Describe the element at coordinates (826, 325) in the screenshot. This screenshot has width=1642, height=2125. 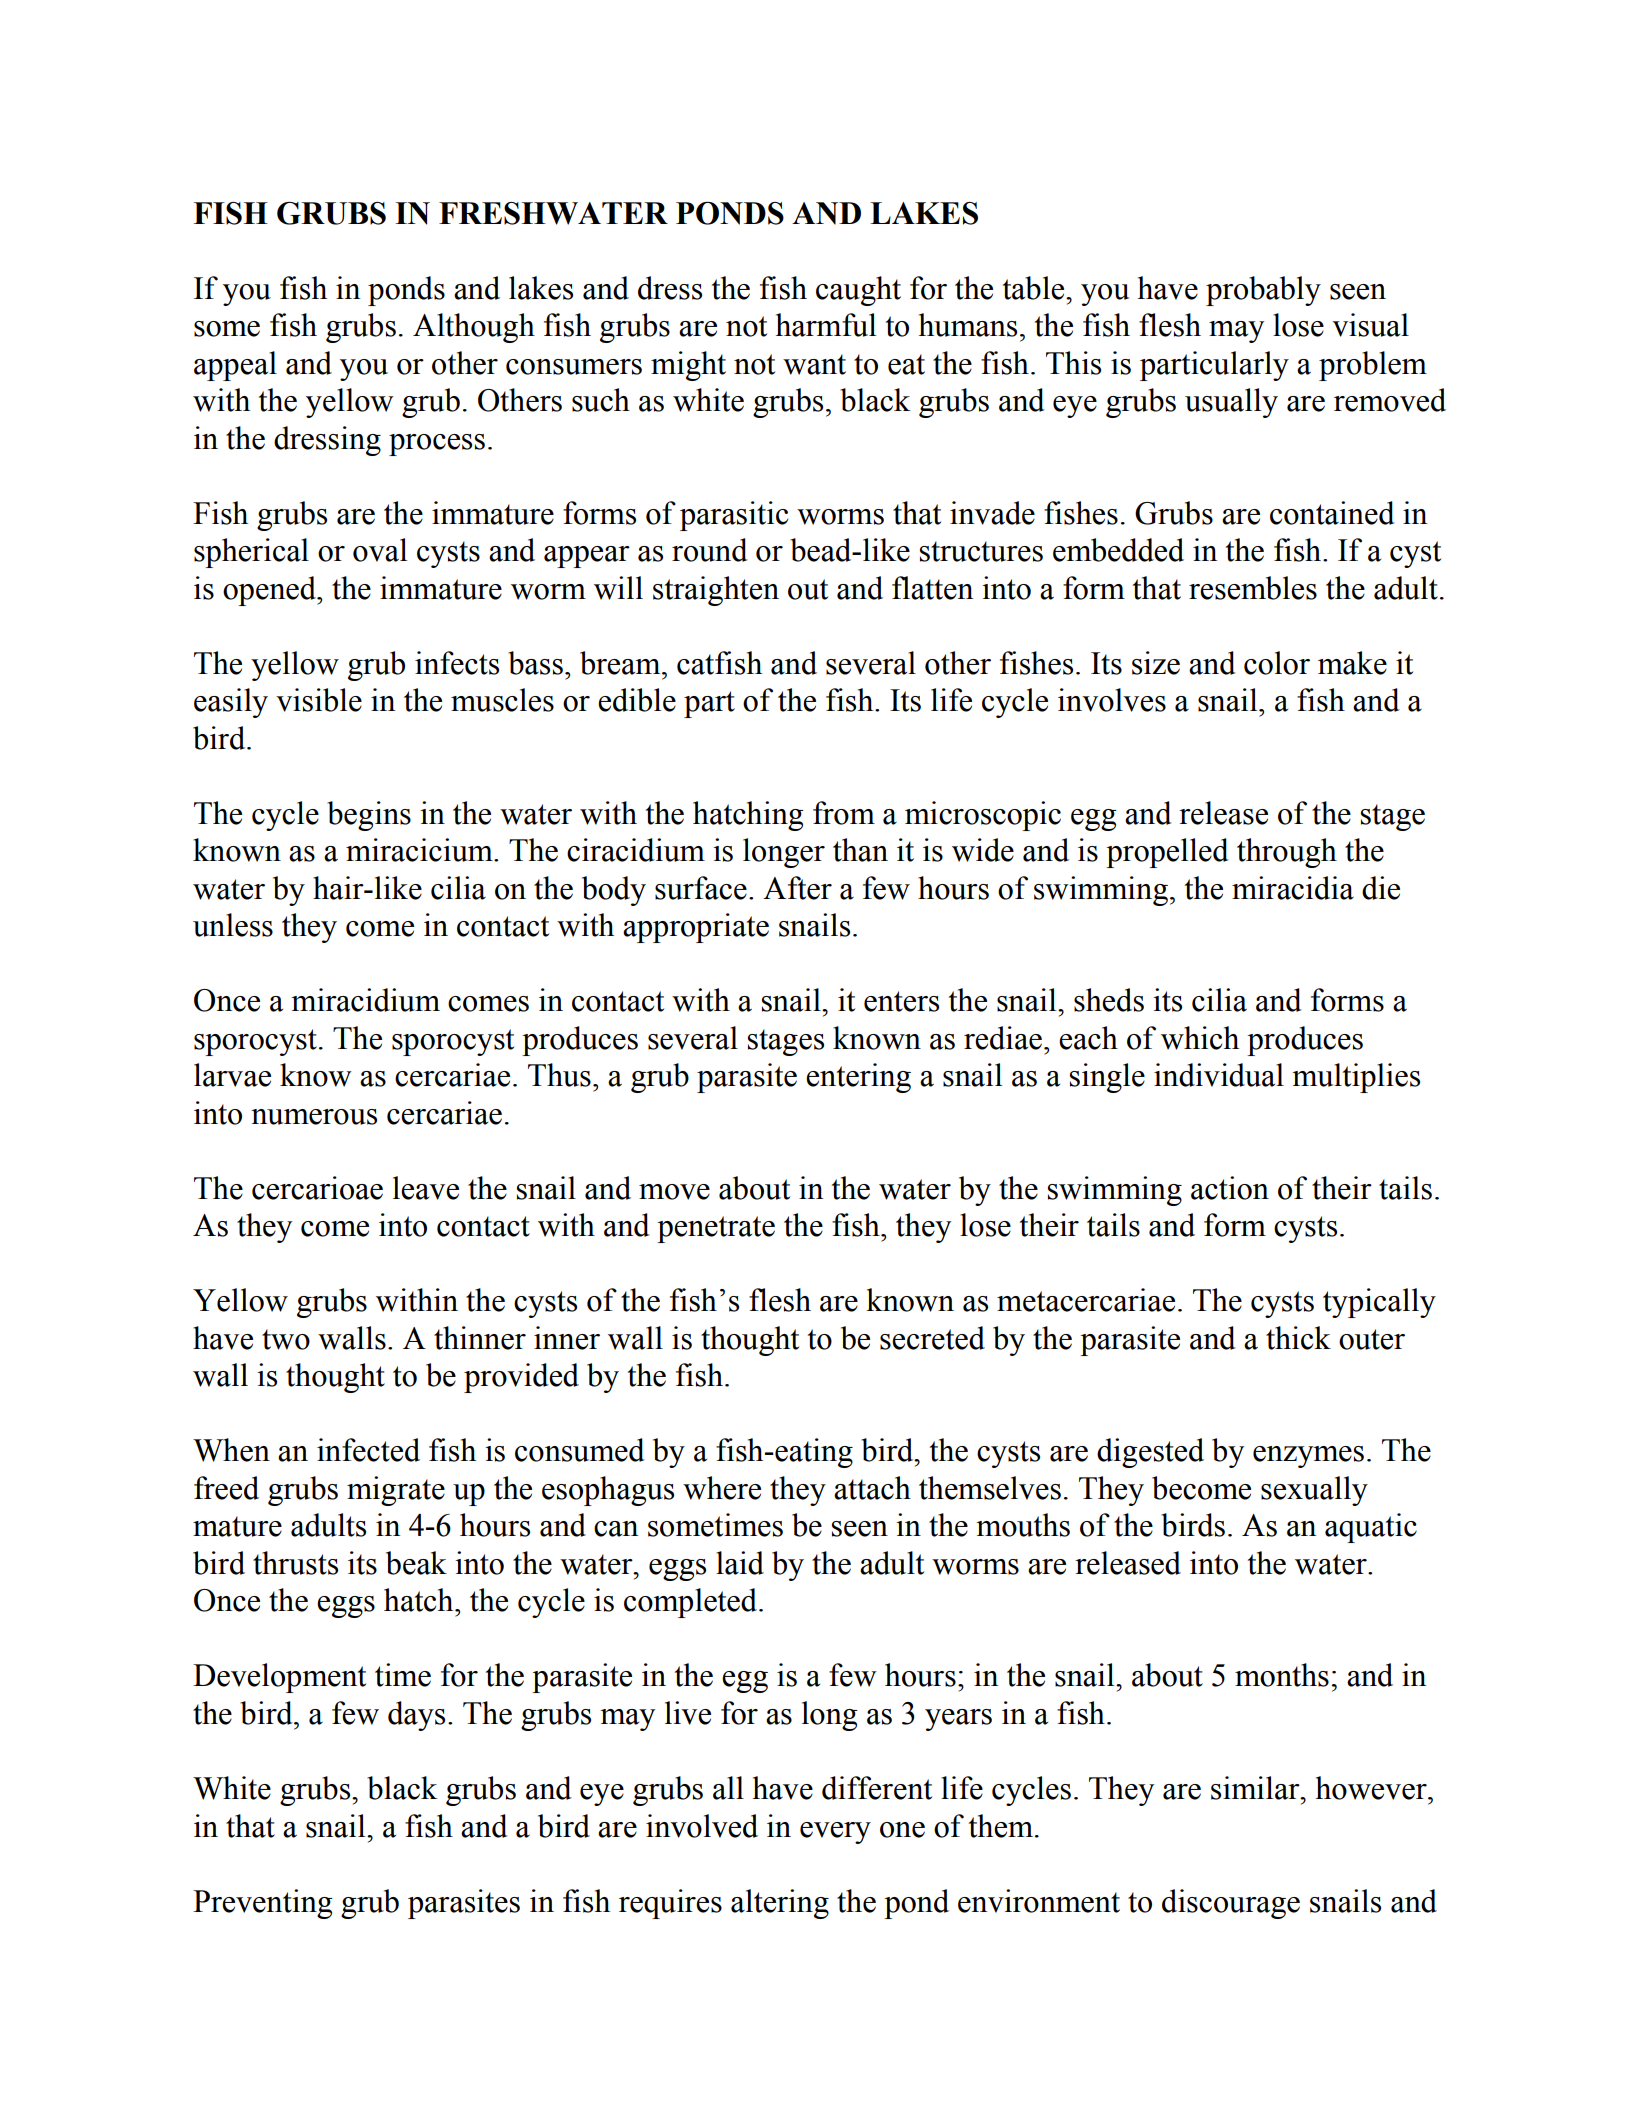
I see `harmful` at that location.
